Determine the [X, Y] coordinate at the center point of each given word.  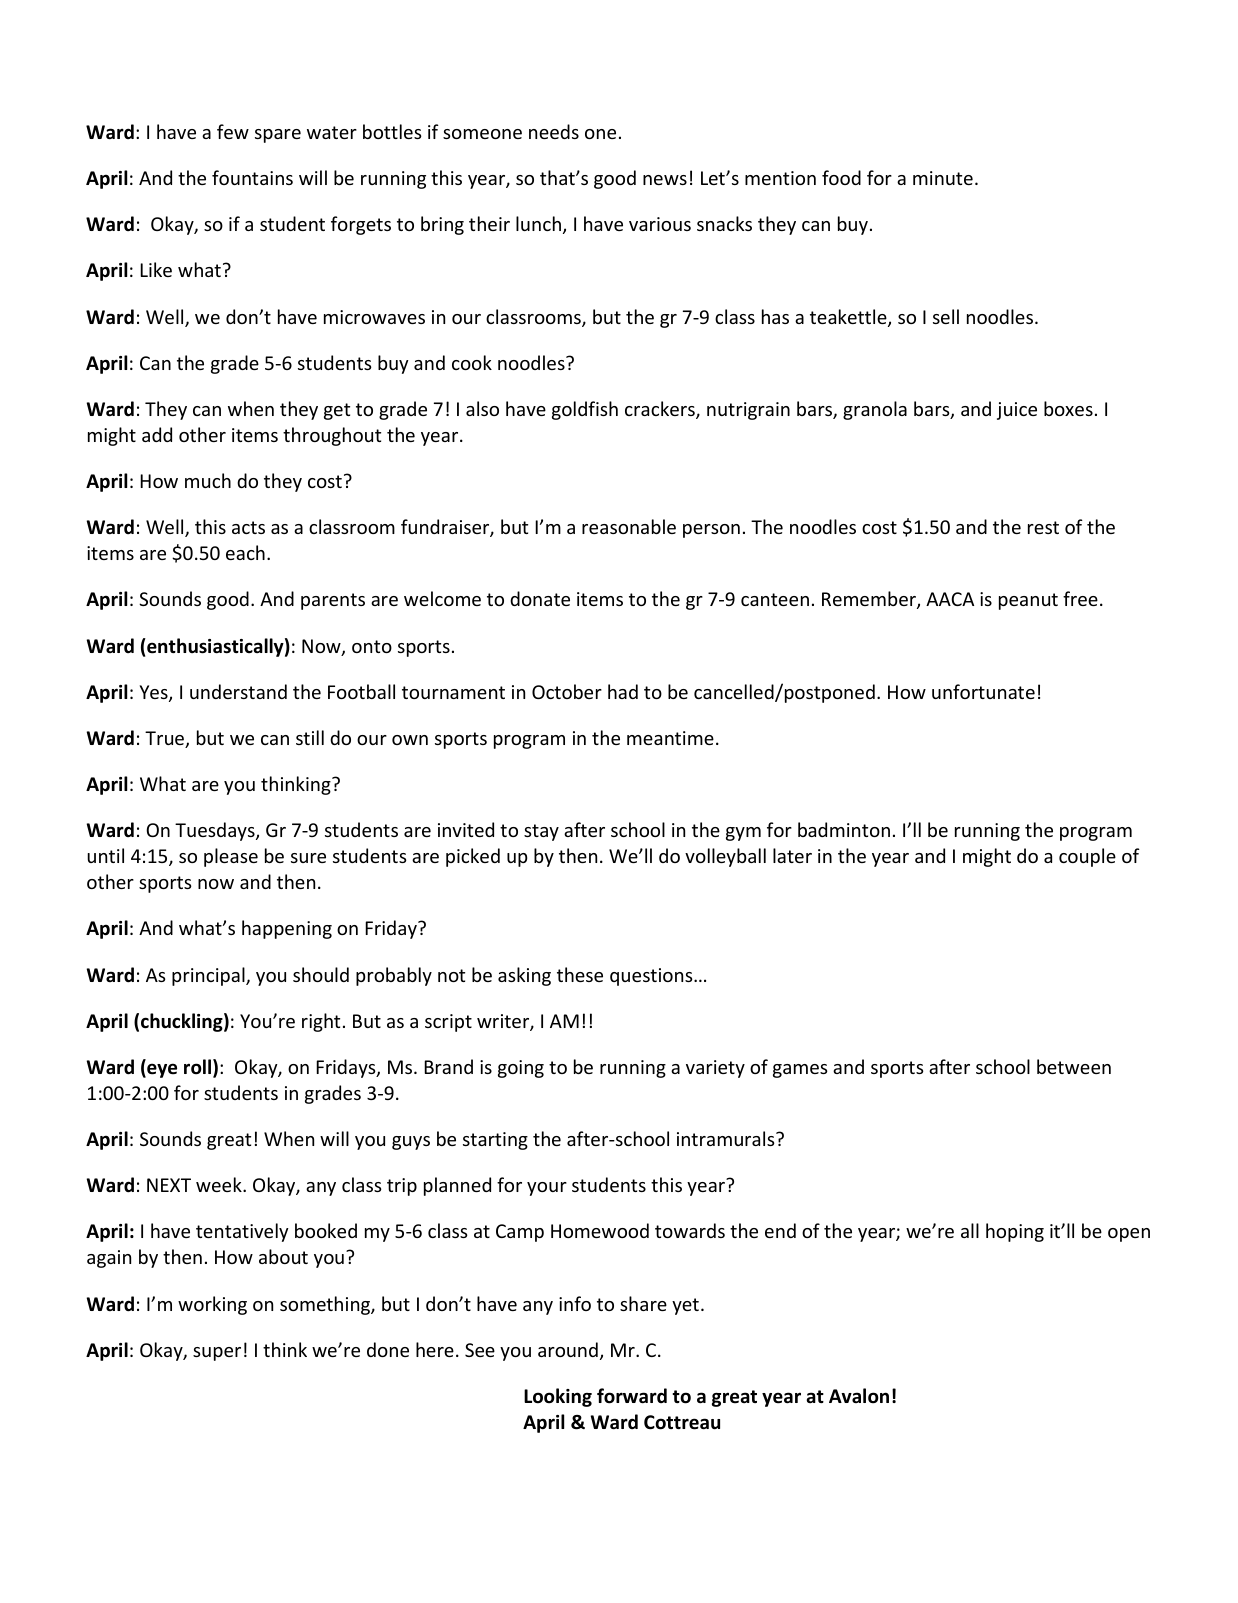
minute [943, 178]
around [568, 1349]
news [665, 180]
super [217, 1354]
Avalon [859, 1396]
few [233, 131]
